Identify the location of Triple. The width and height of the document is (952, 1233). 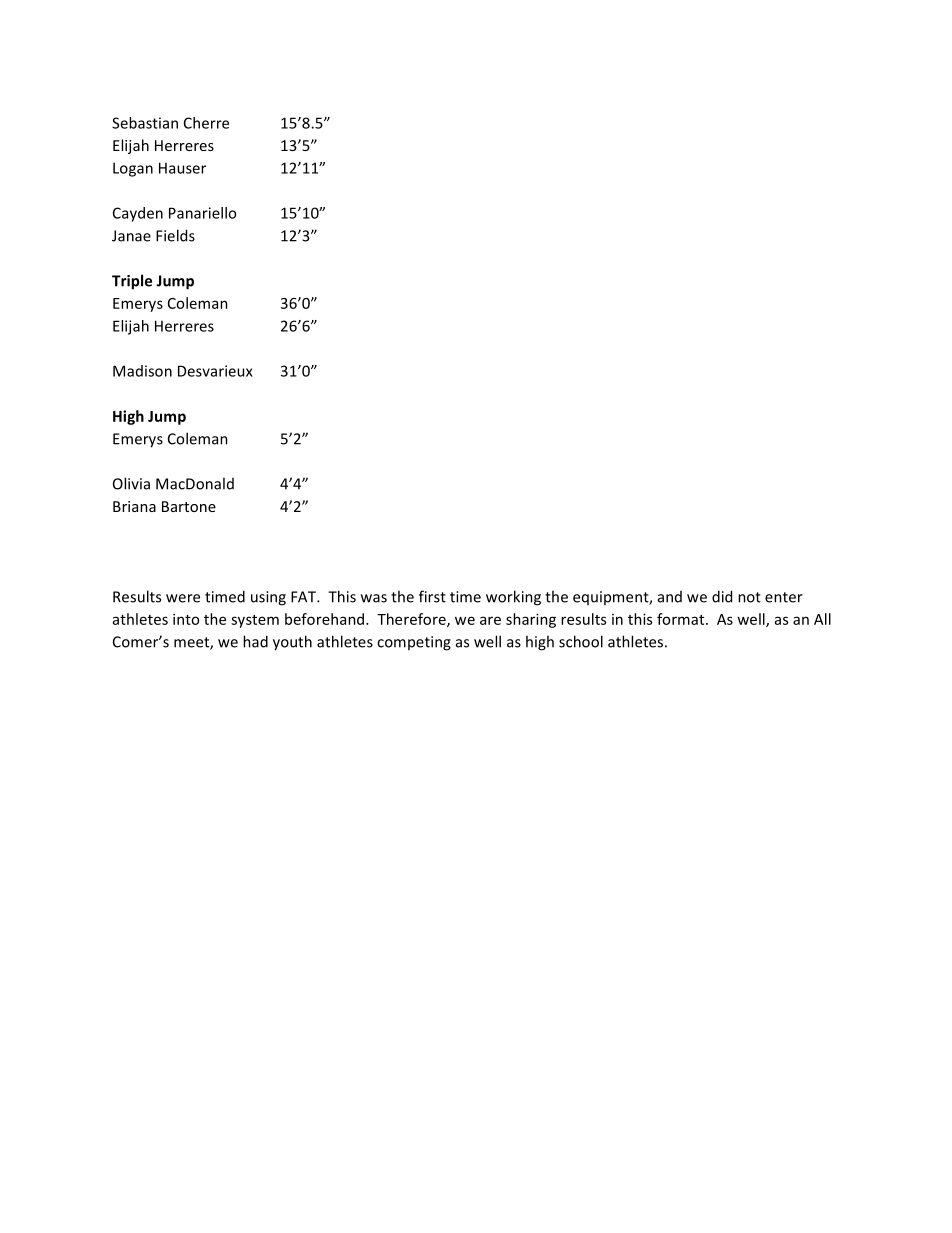
(132, 282).
